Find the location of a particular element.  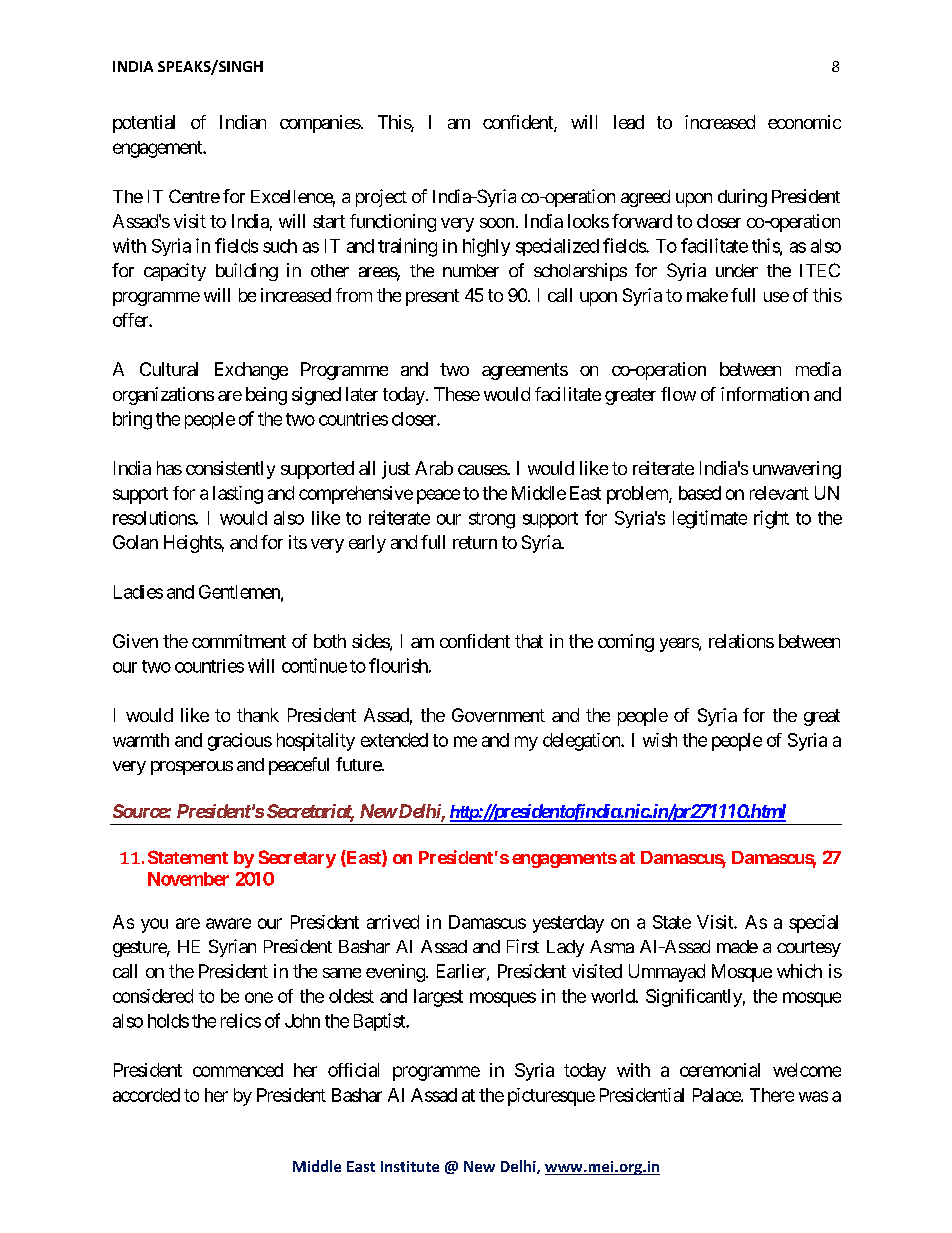

courtesy is located at coordinates (809, 949).
